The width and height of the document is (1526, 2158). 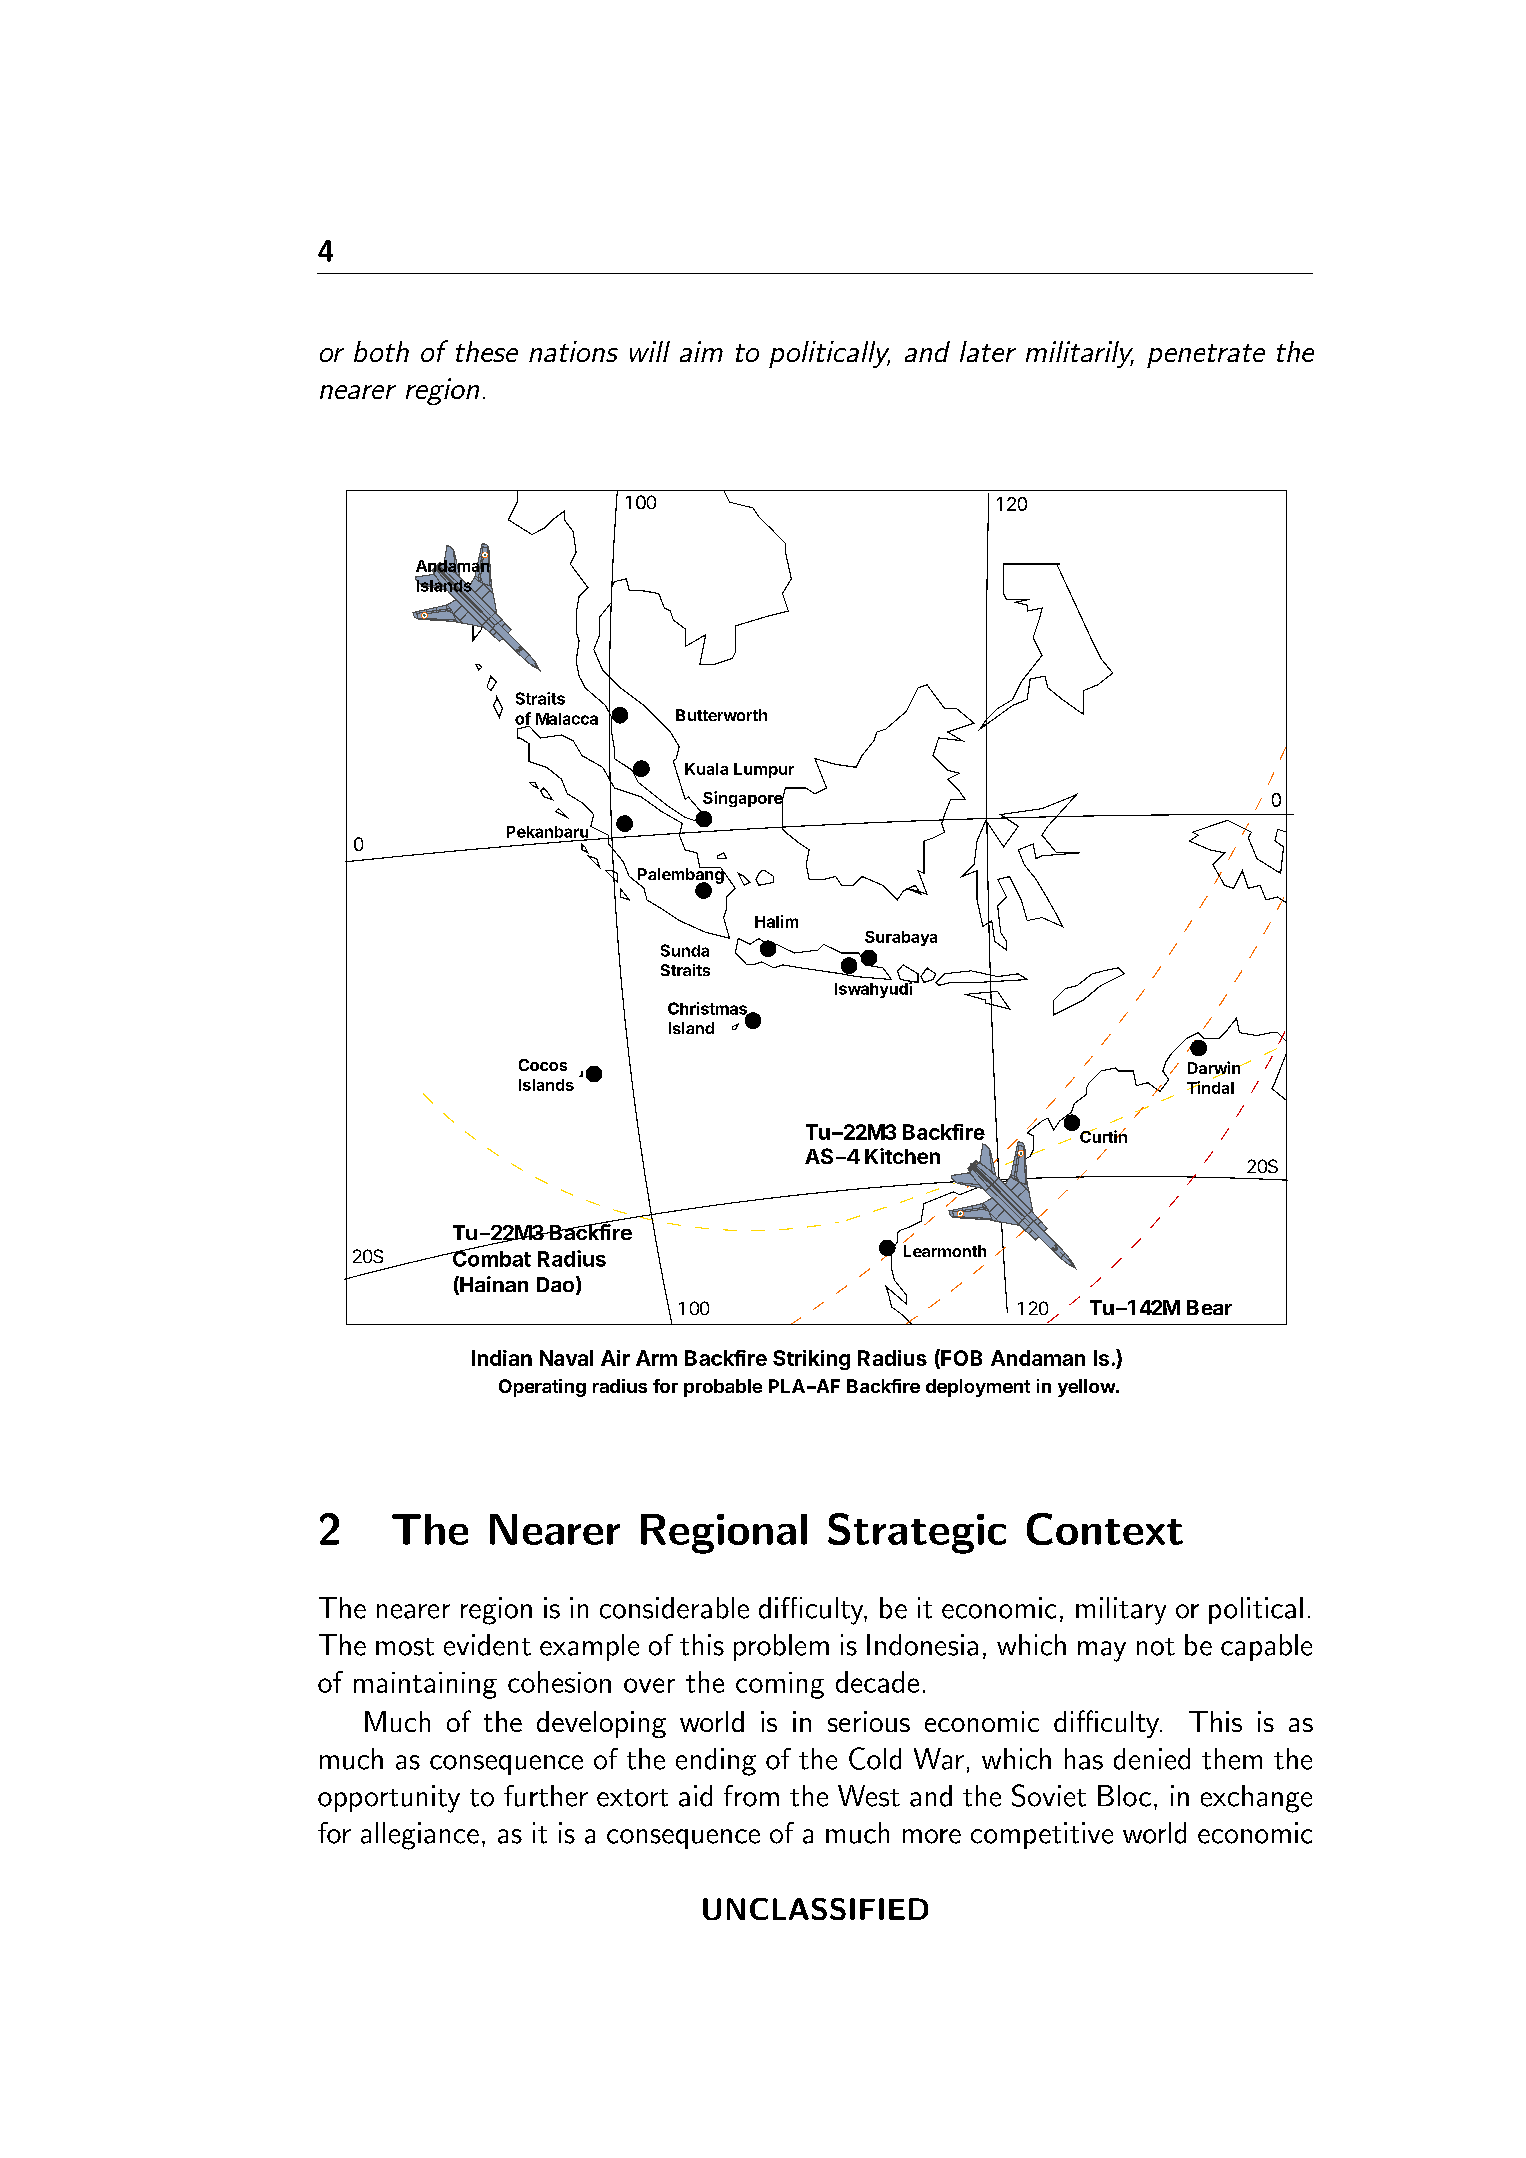 I want to click on penetrate, so click(x=1206, y=356).
